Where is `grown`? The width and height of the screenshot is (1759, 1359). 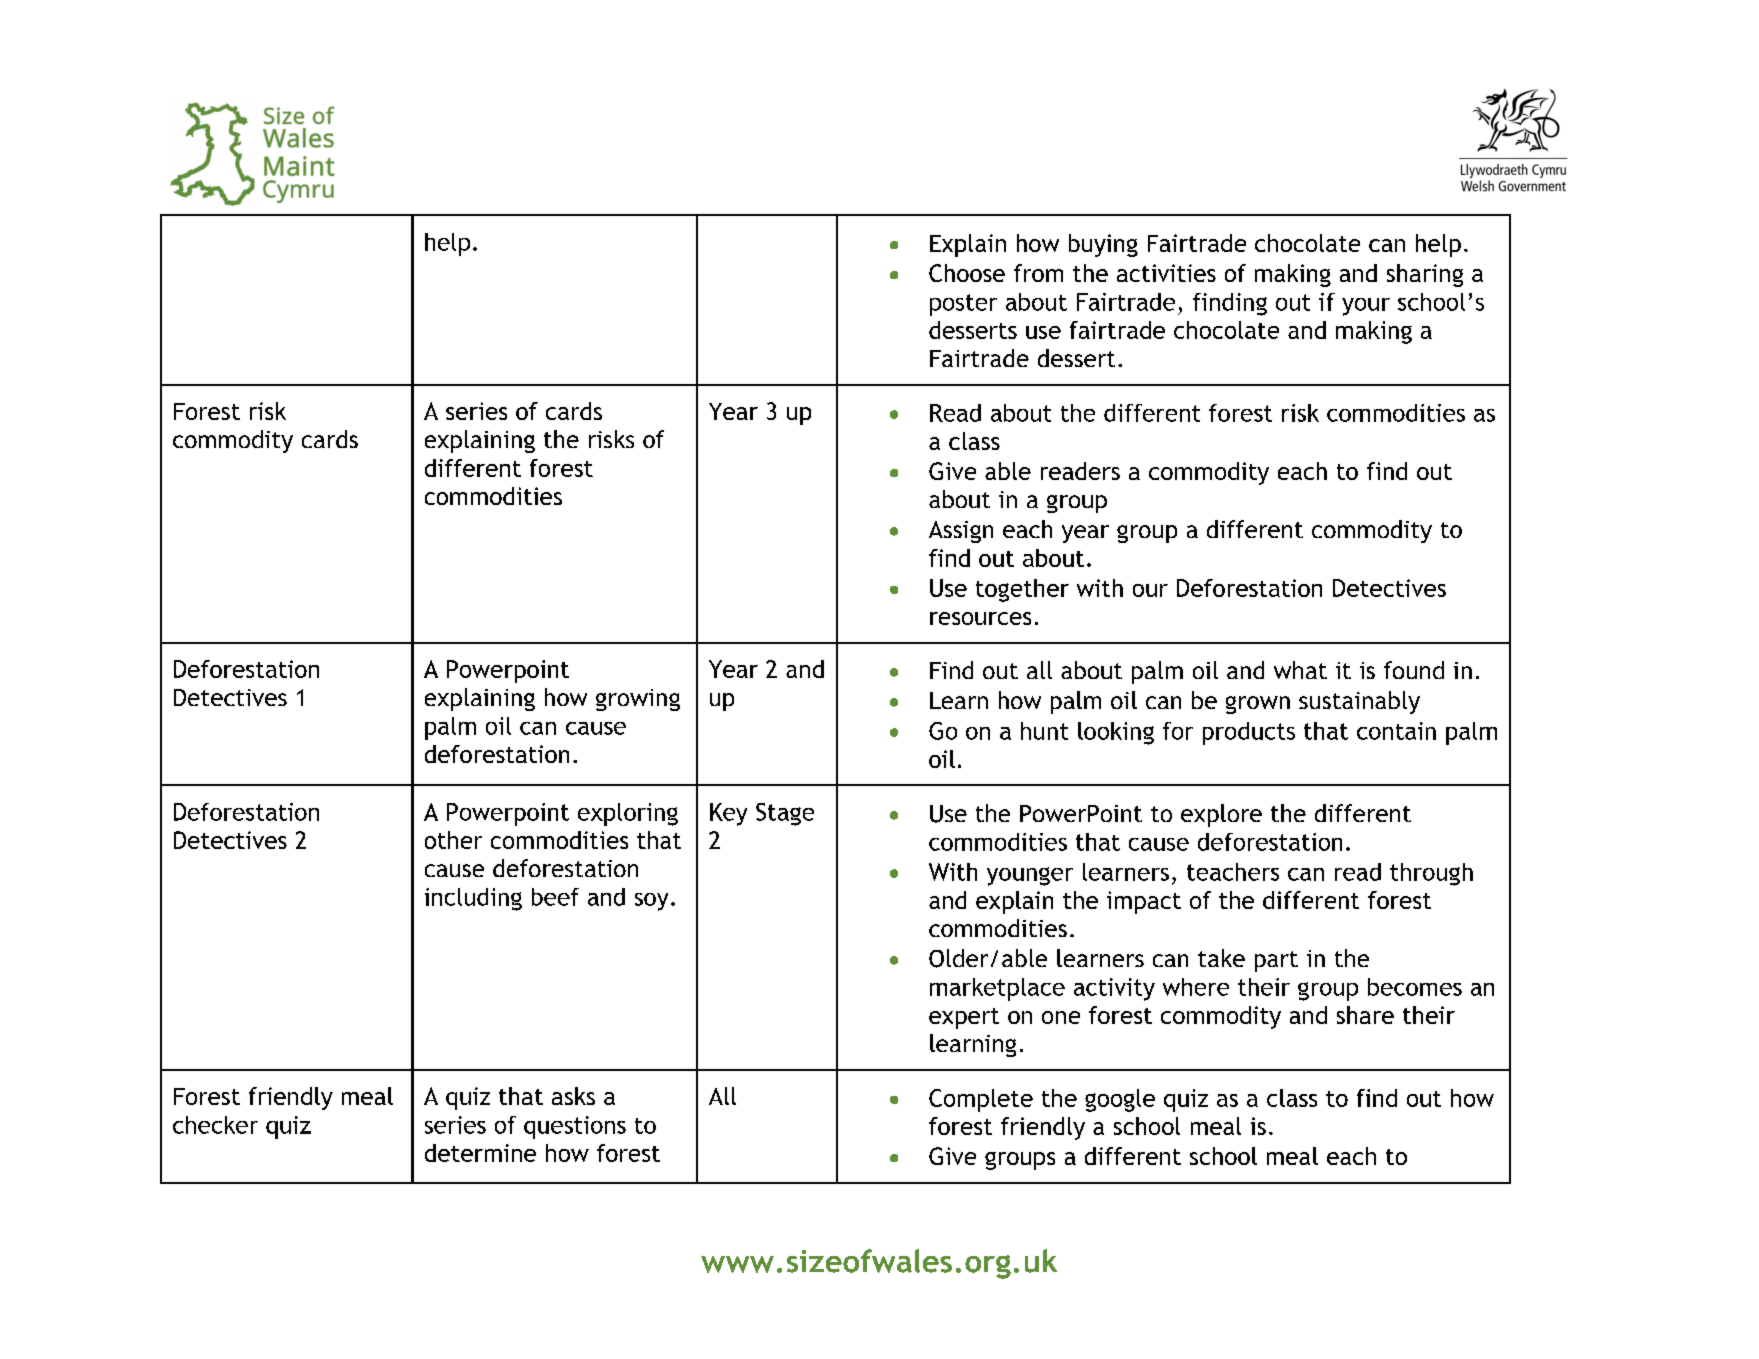 grown is located at coordinates (1258, 705).
